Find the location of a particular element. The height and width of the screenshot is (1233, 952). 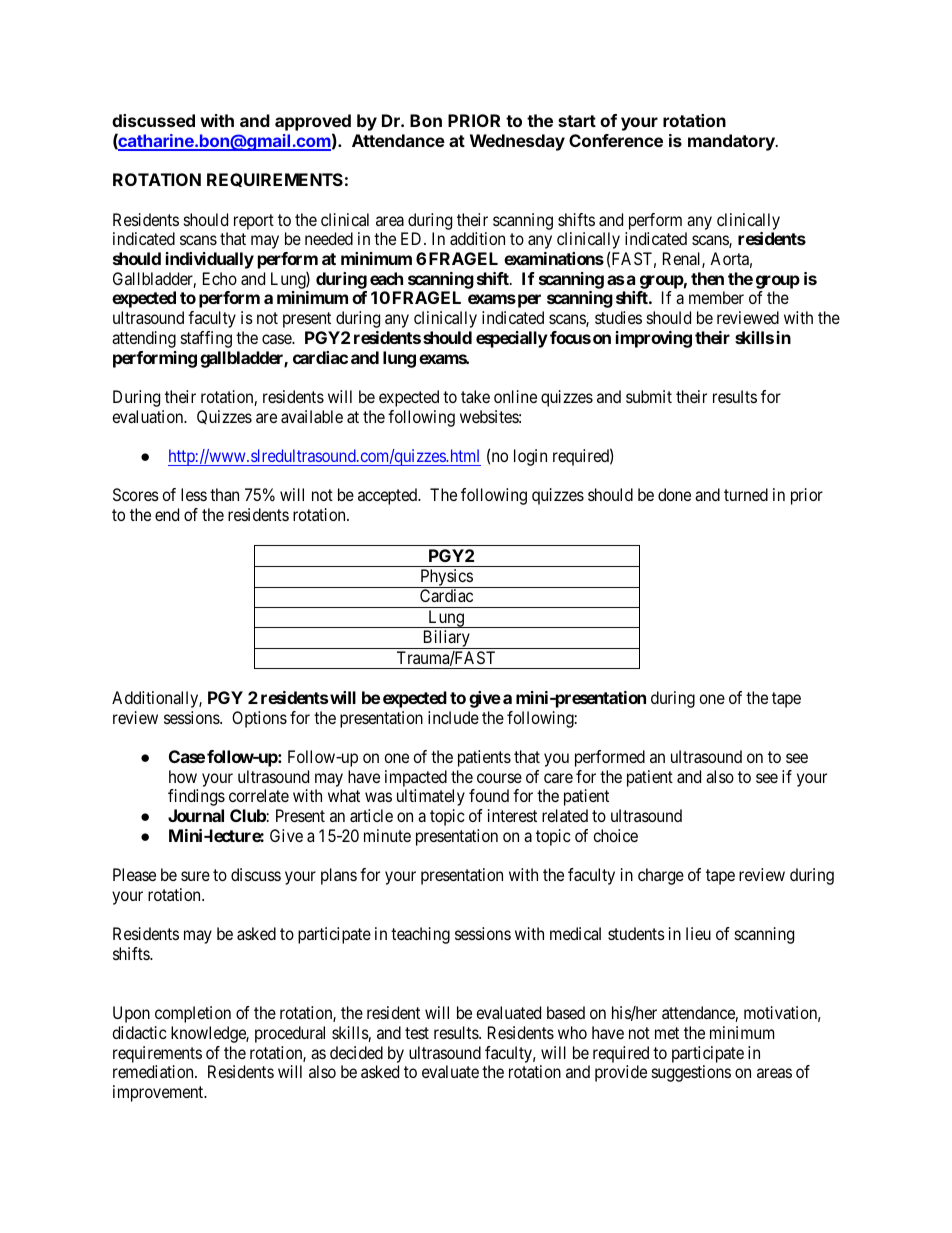

remediation is located at coordinates (154, 1071).
